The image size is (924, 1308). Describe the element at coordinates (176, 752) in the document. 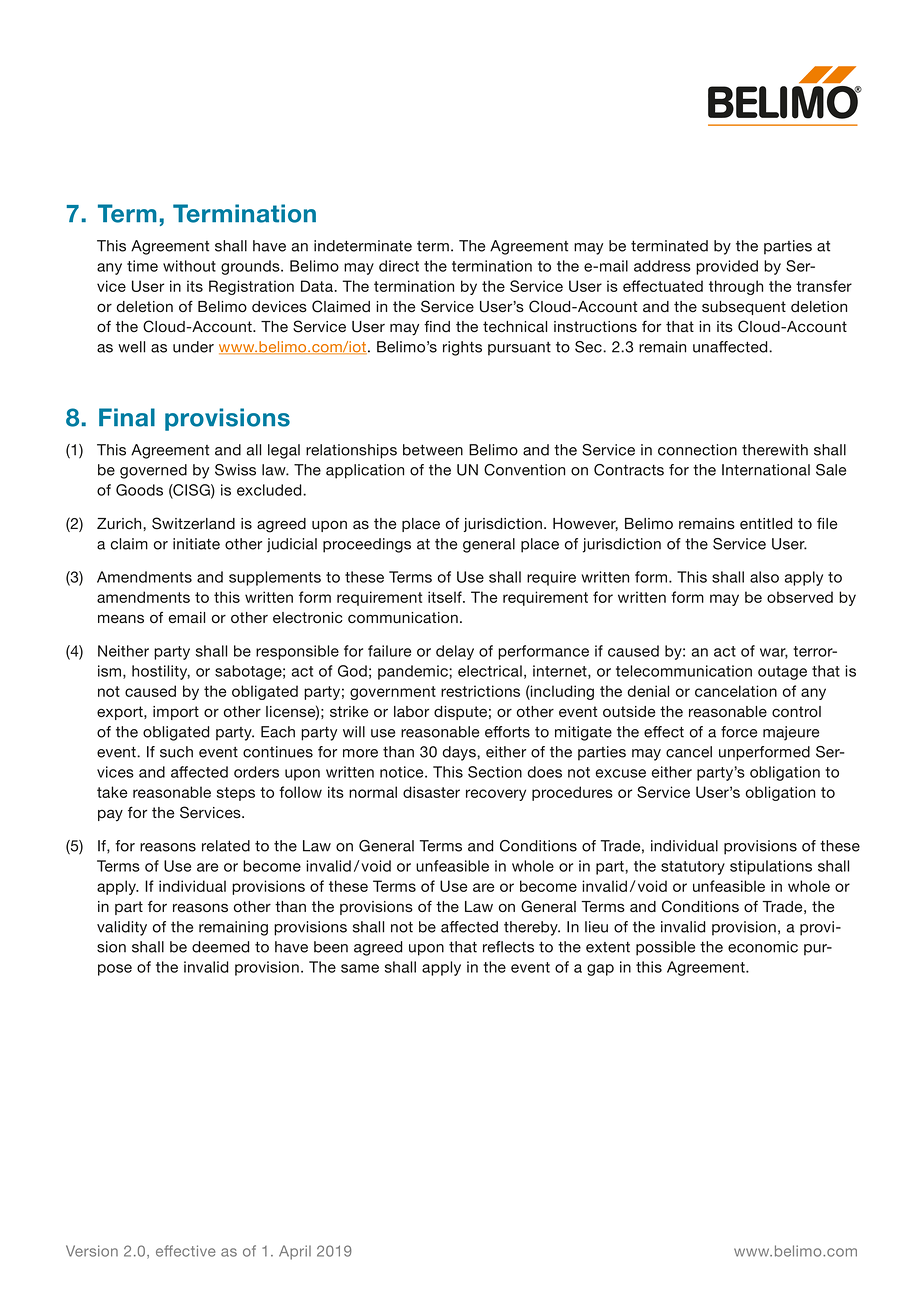

I see `such` at that location.
